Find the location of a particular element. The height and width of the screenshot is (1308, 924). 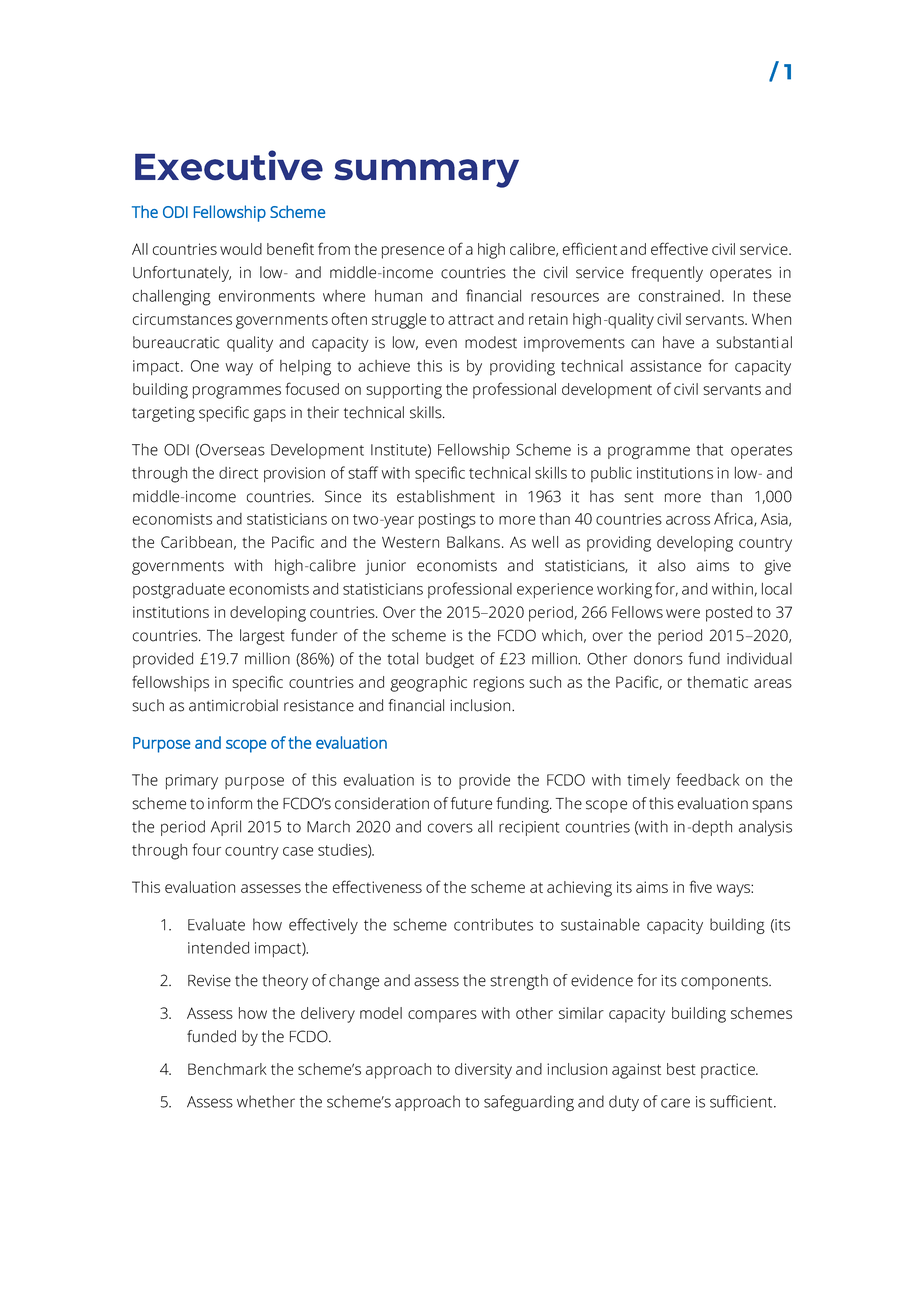

feedback is located at coordinates (708, 779).
